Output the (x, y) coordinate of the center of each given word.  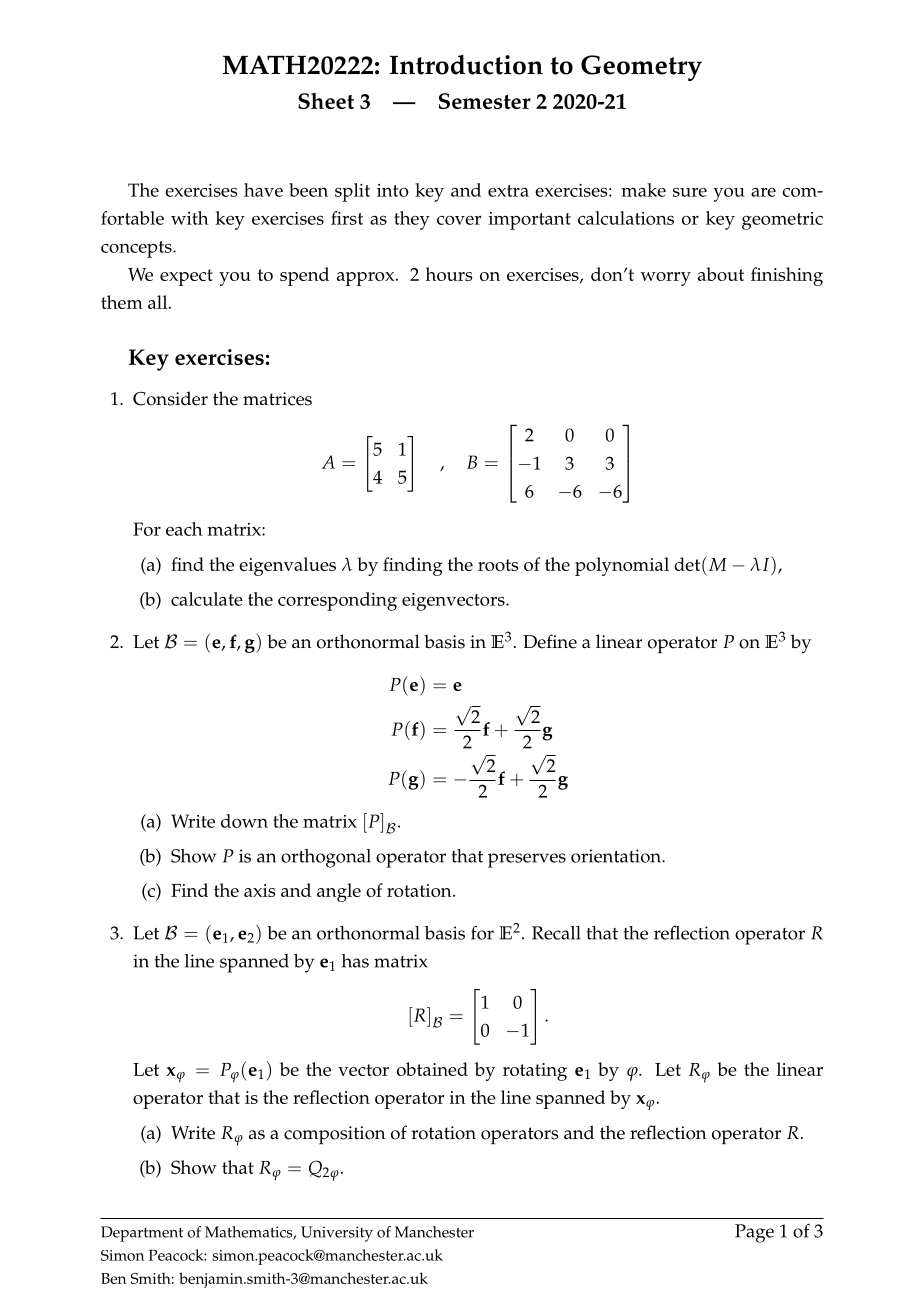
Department (142, 1234)
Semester (485, 101)
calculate (207, 599)
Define (550, 641)
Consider (170, 398)
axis (259, 890)
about (721, 274)
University (337, 1234)
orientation (617, 856)
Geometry (641, 68)
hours (449, 274)
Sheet (326, 101)
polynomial (622, 566)
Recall (556, 933)
